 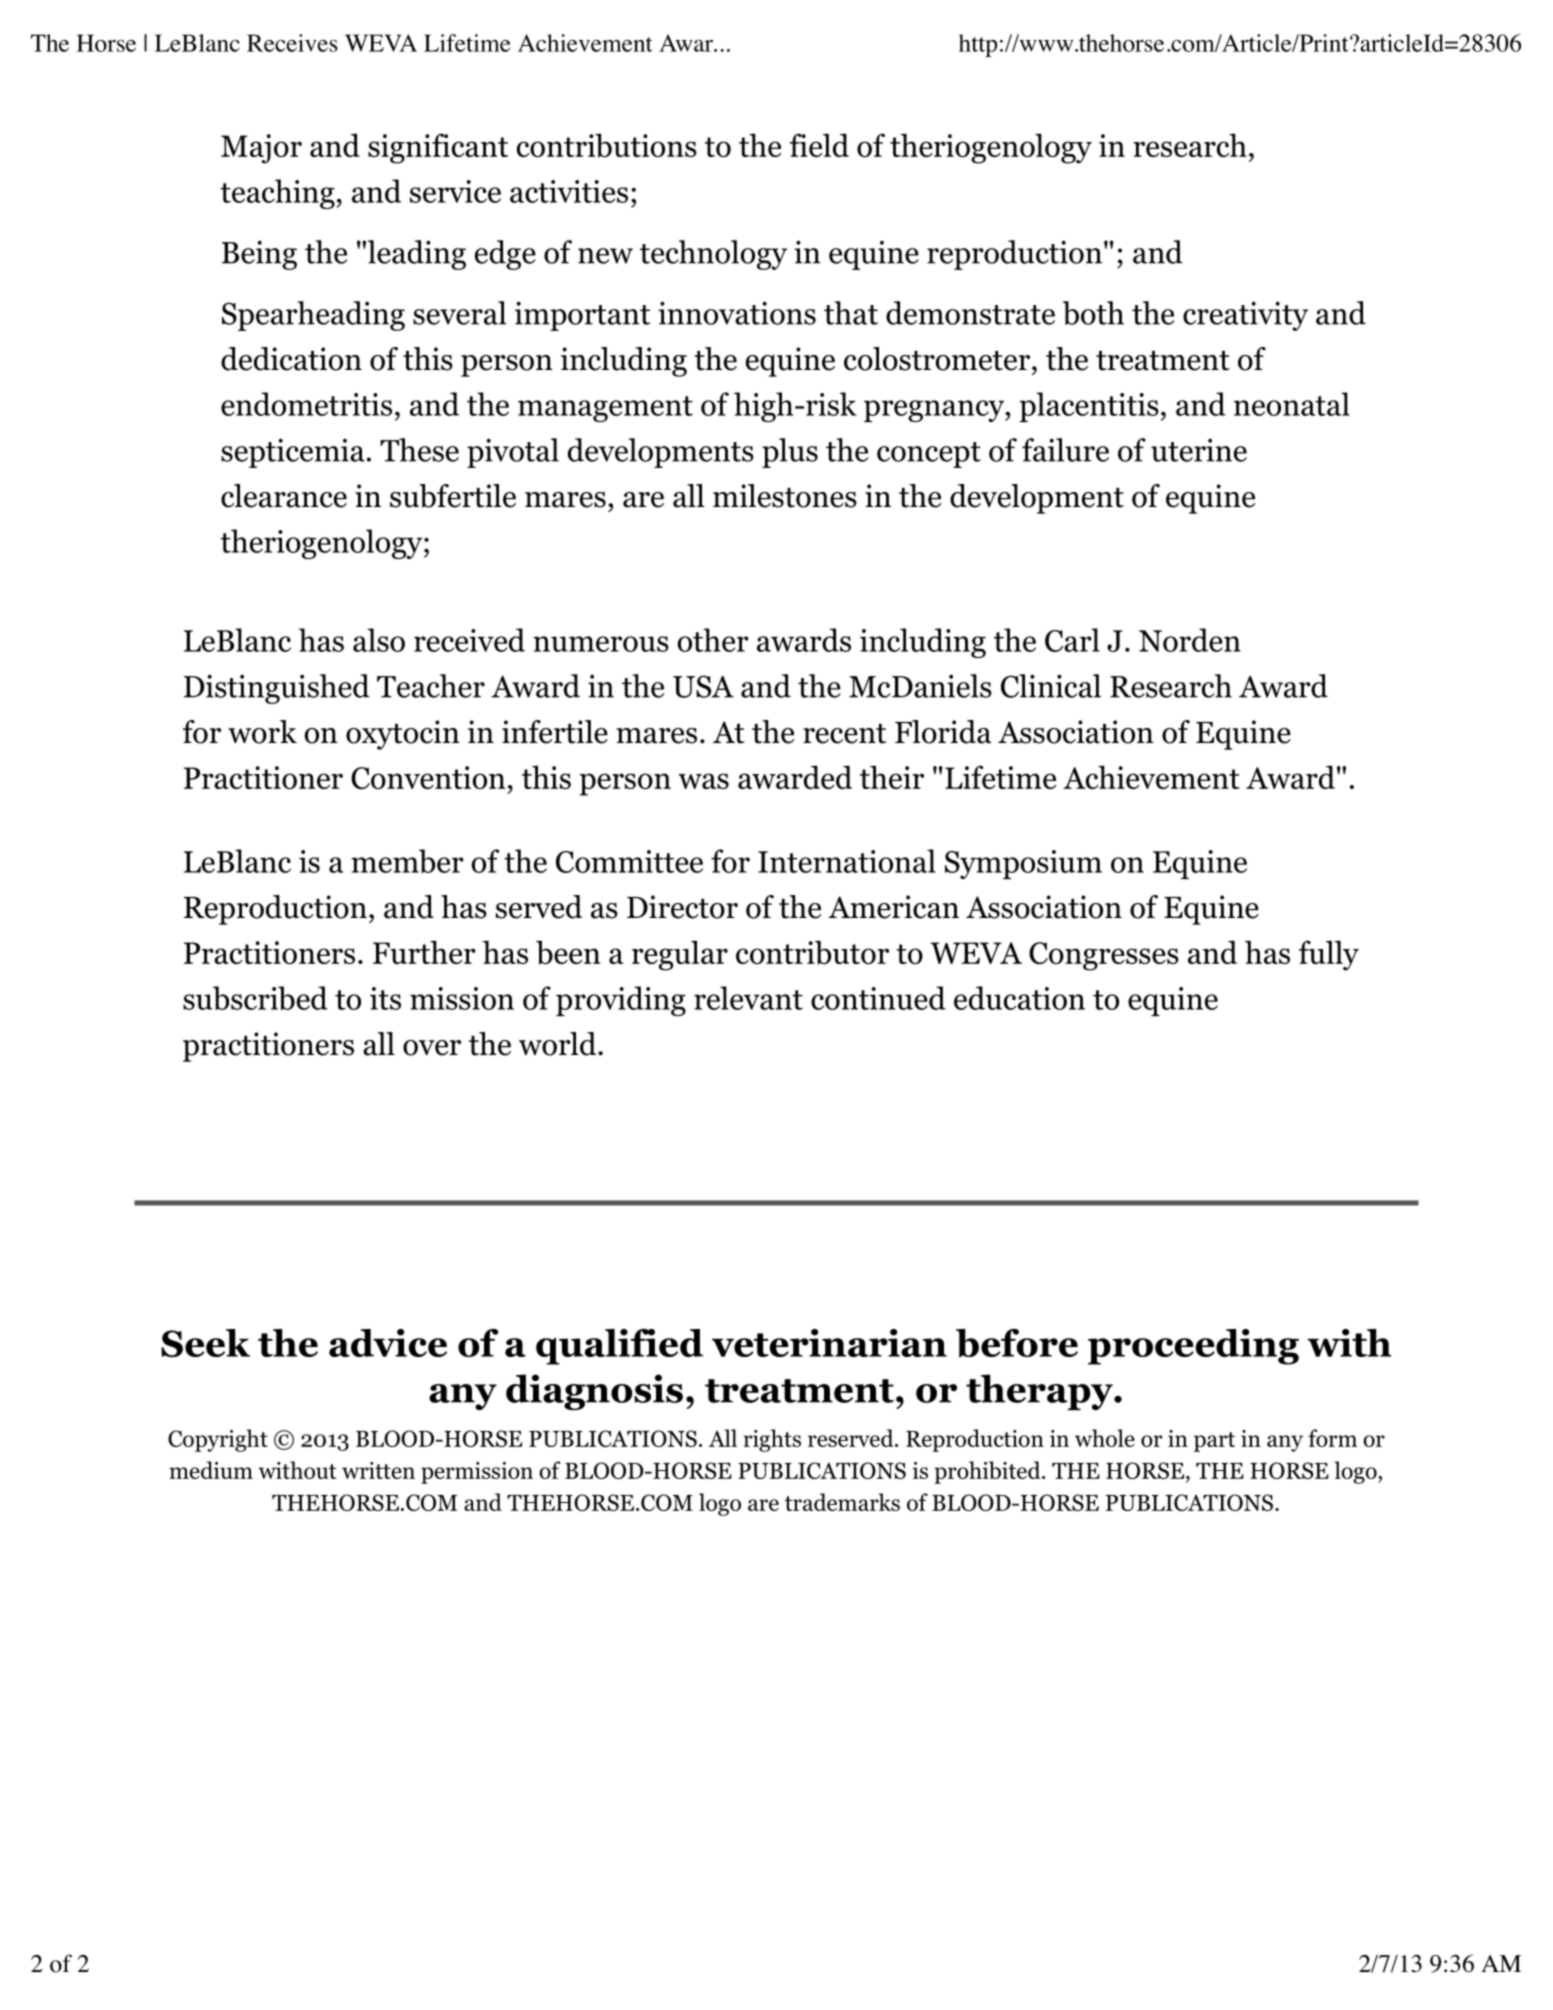 I want to click on milestones, so click(x=785, y=496).
